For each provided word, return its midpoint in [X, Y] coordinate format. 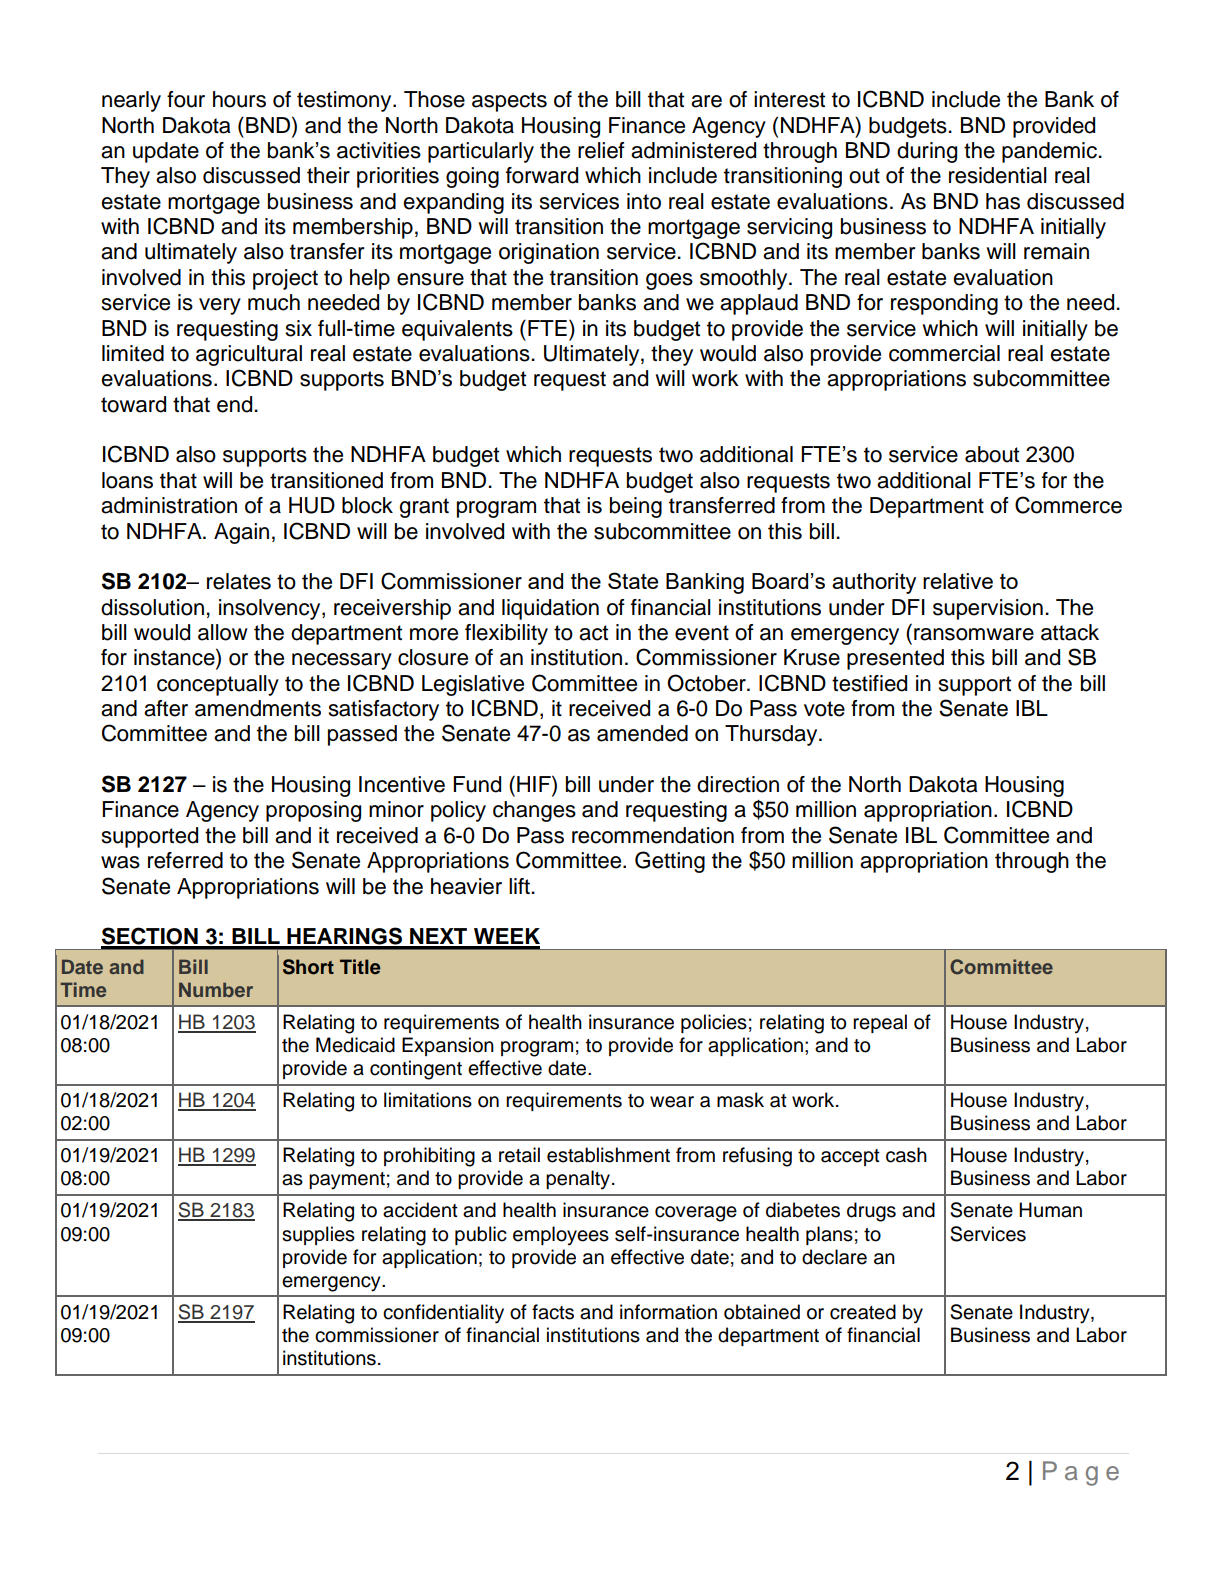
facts [553, 1312]
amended [642, 733]
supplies [318, 1235]
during [927, 152]
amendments [258, 708]
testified [869, 683]
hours [239, 99]
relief [601, 150]
